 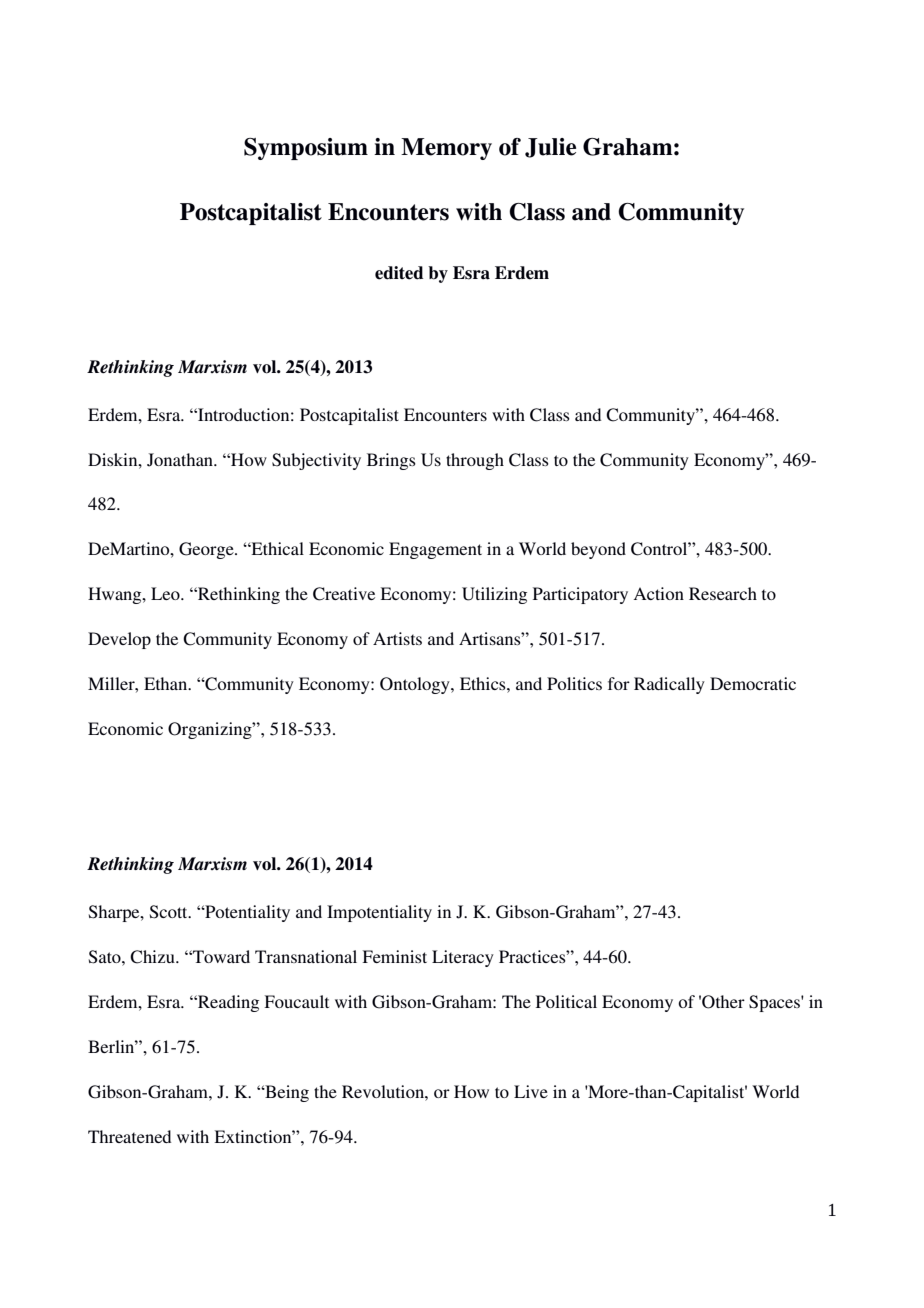 What do you see at coordinates (397, 638) in the page?
I see `Artists` at bounding box center [397, 638].
